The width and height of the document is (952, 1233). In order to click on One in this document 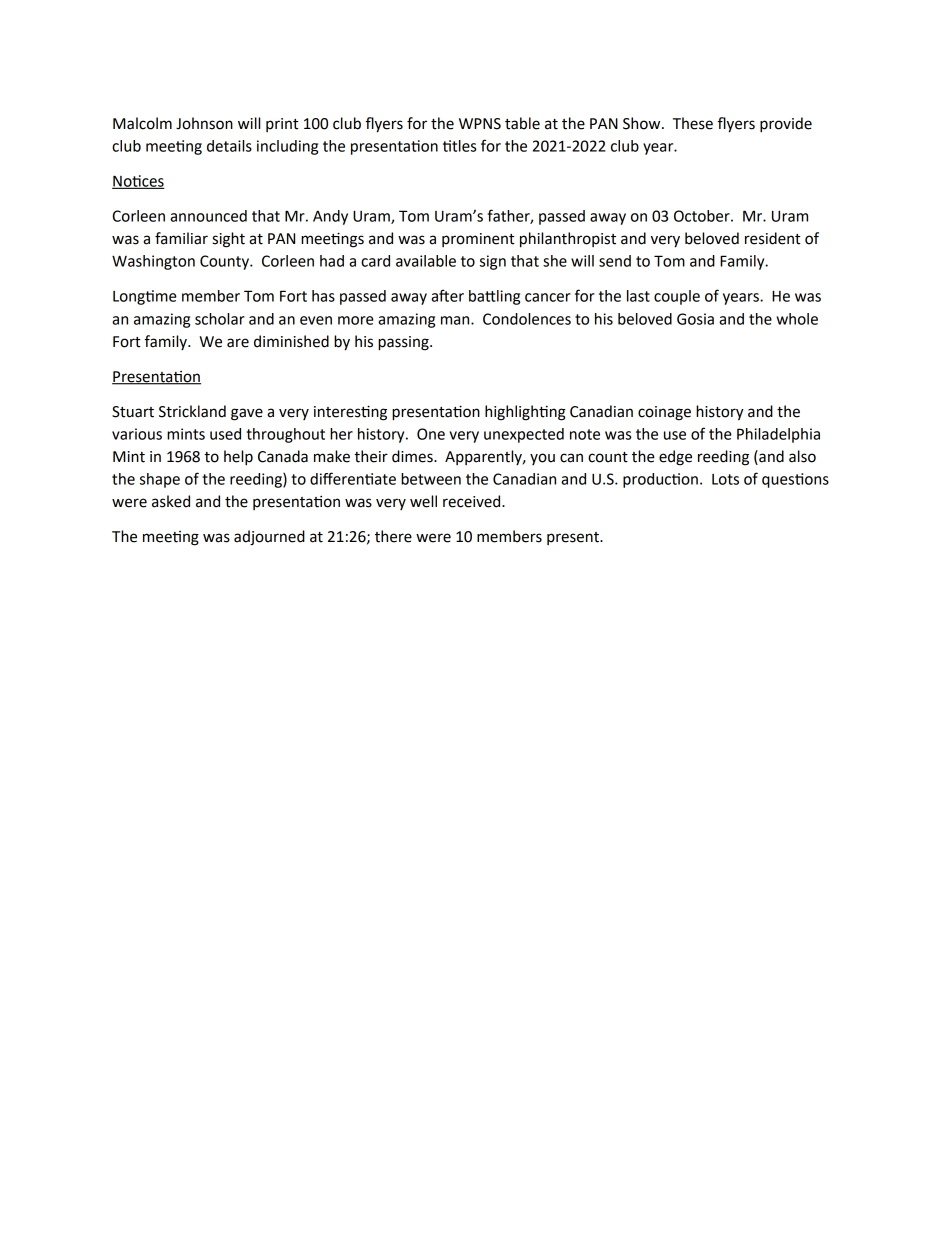, I will do `click(431, 434)`.
